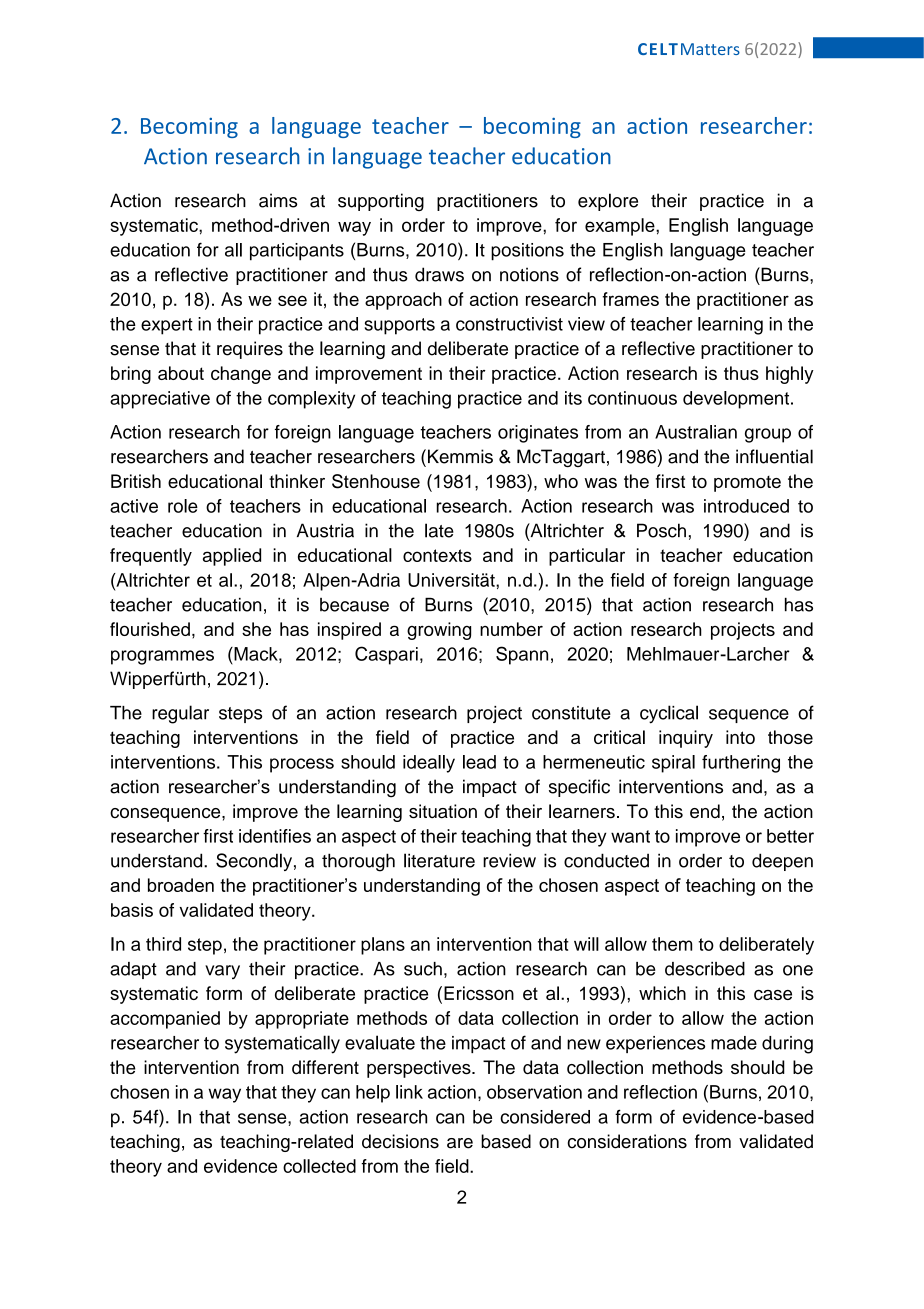  Describe the element at coordinates (278, 200) in the document. I see `aims` at that location.
